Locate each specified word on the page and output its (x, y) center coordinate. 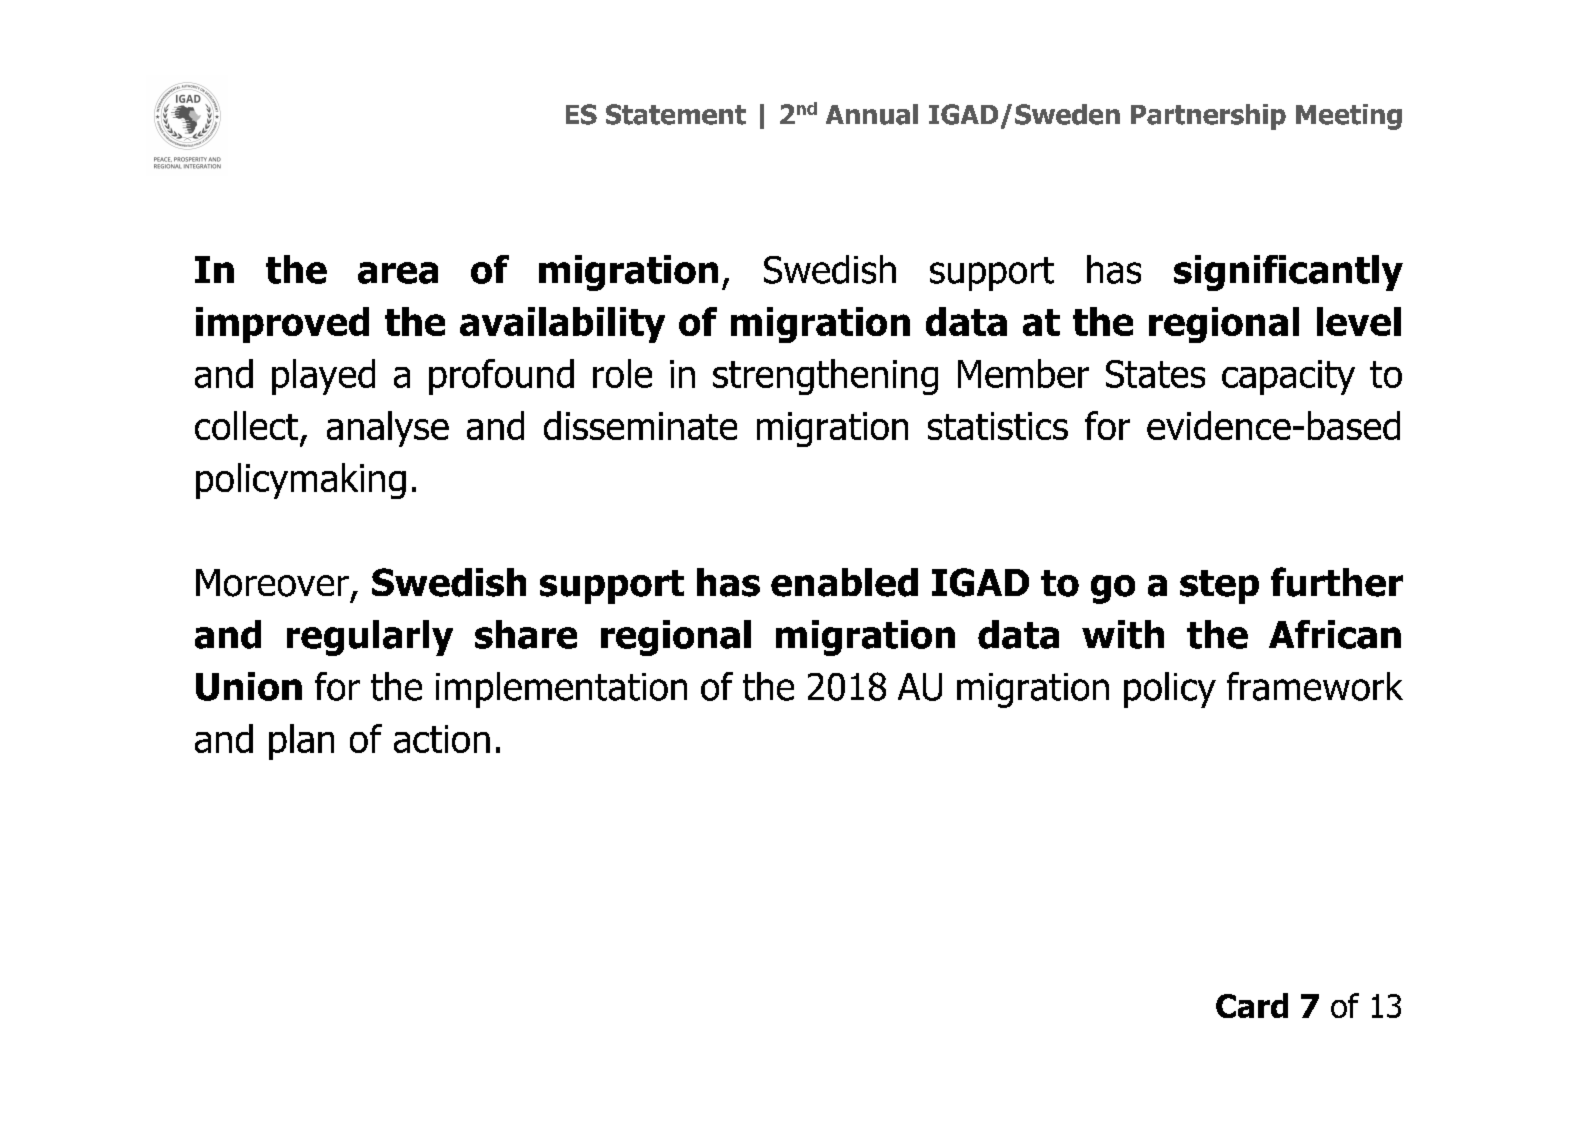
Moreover (272, 583)
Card (1252, 1005)
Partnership (1208, 117)
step (1219, 587)
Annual (872, 114)
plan (301, 742)
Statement (676, 114)
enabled (844, 582)
